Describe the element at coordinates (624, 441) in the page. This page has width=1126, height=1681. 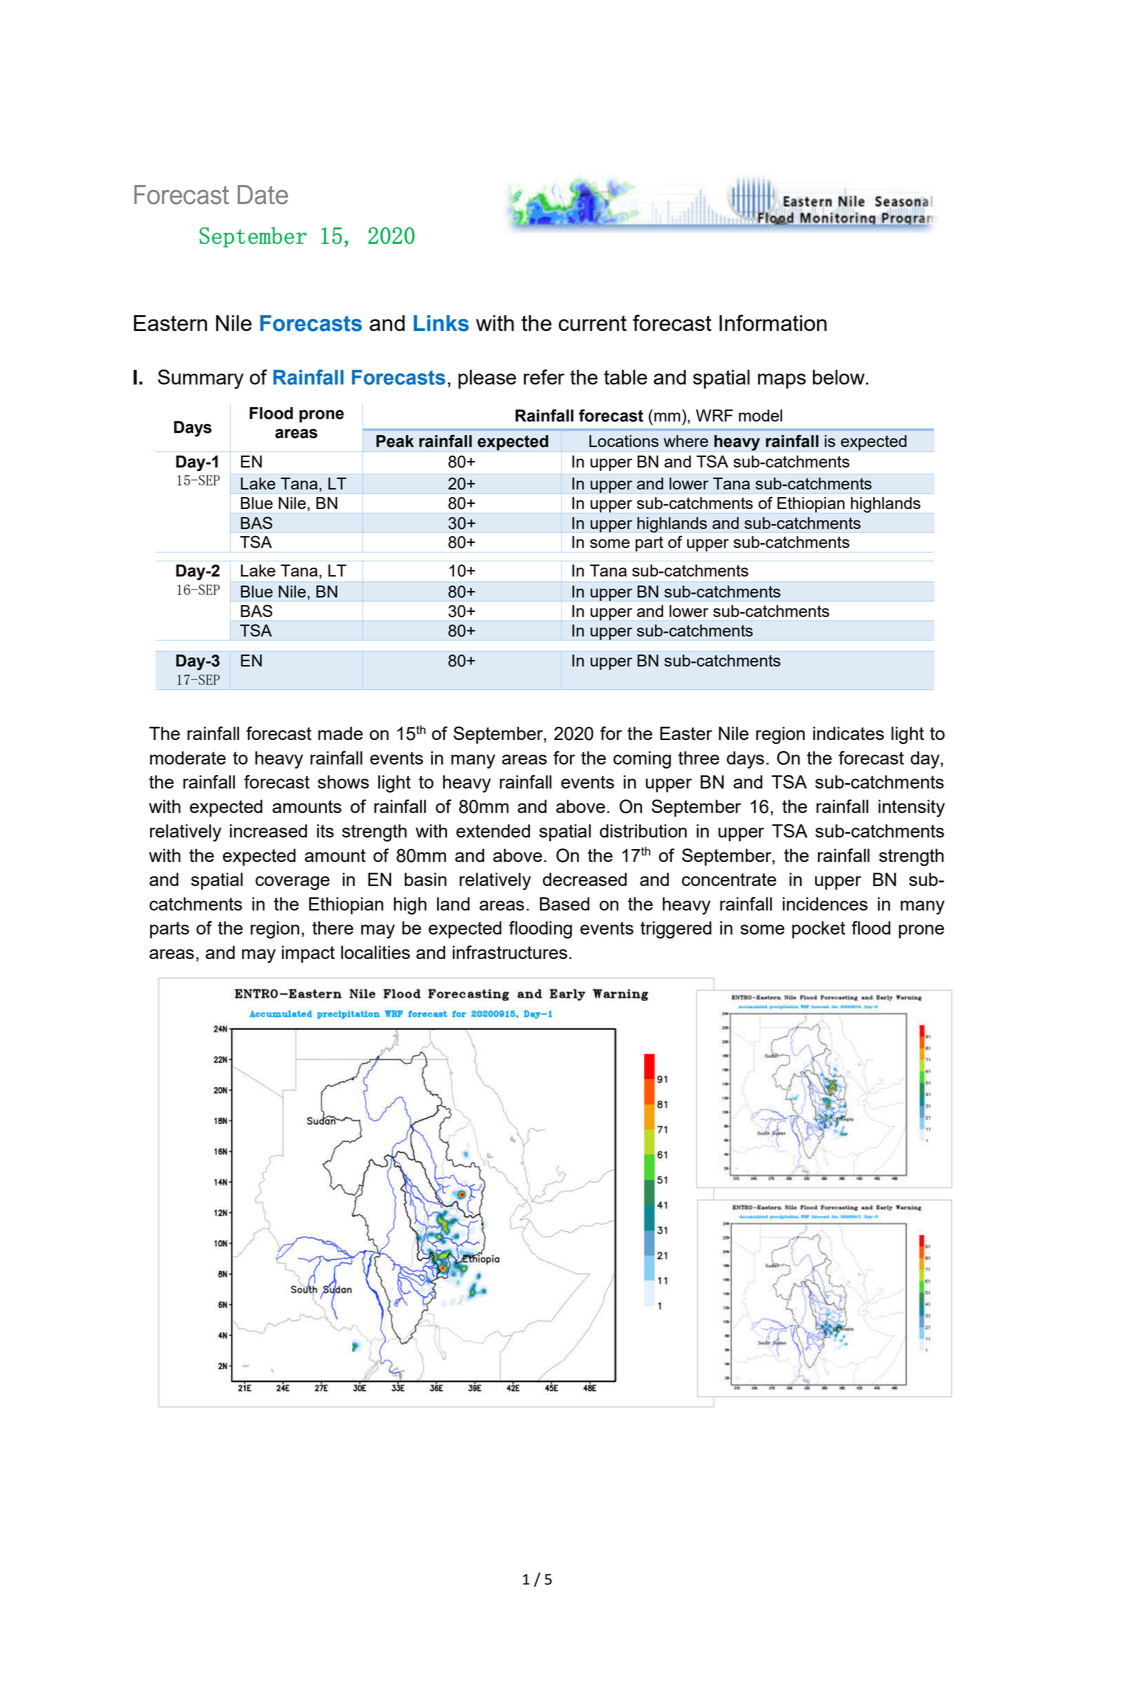
I see `Locations` at that location.
